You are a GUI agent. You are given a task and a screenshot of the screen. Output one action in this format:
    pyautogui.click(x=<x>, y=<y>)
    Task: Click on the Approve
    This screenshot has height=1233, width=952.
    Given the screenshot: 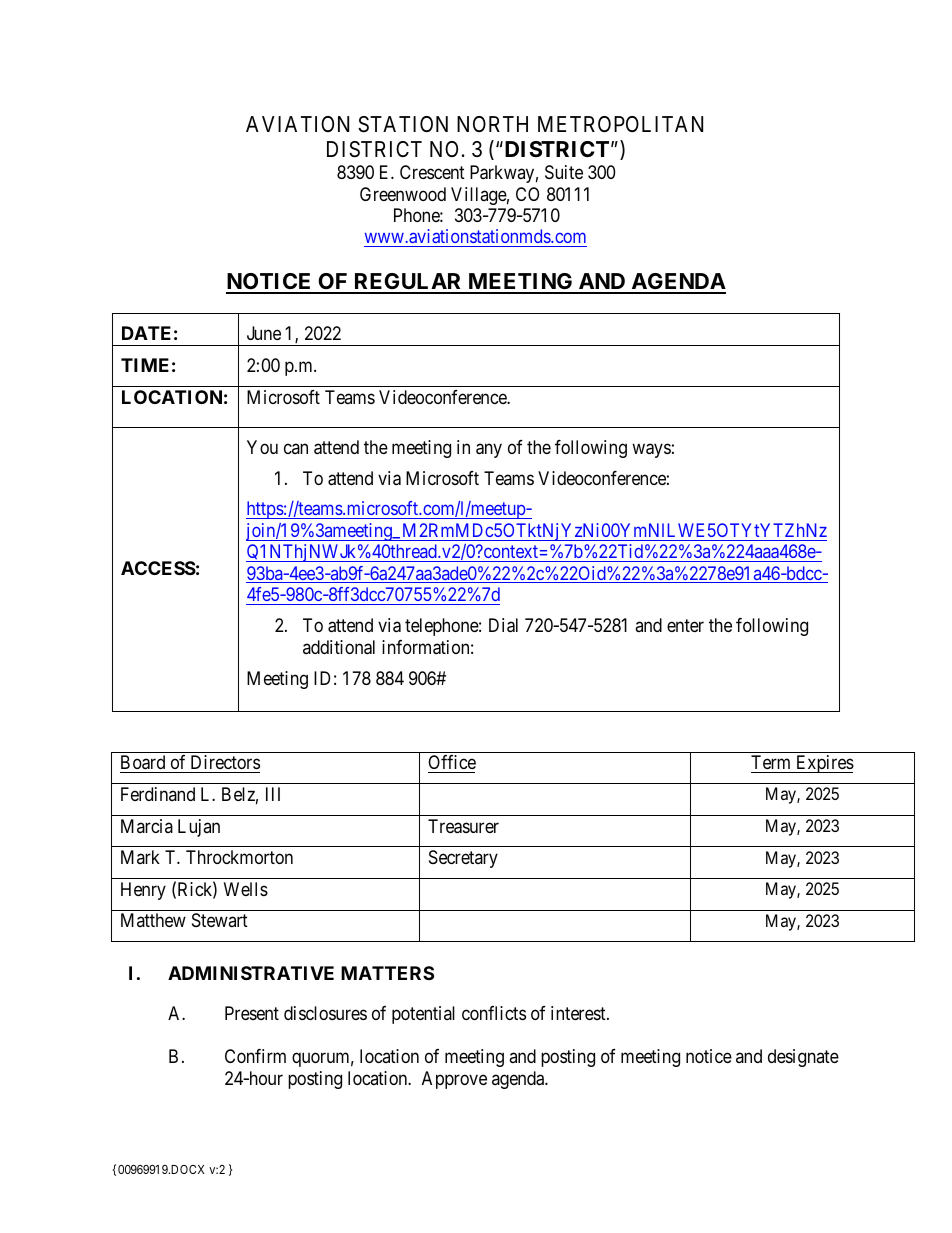 What is the action you would take?
    pyautogui.click(x=454, y=1080)
